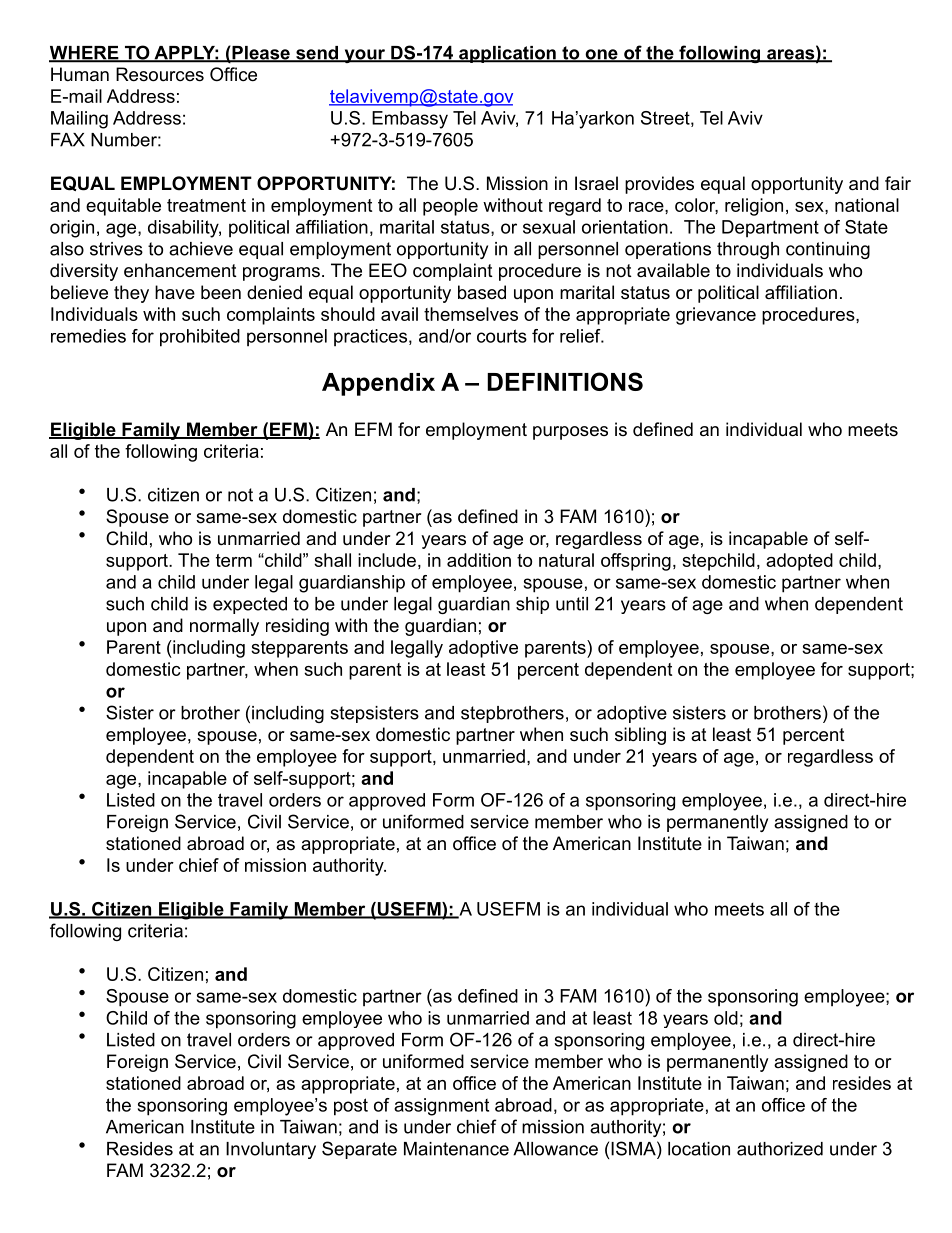  What do you see at coordinates (799, 562) in the screenshot?
I see `adopted` at bounding box center [799, 562].
